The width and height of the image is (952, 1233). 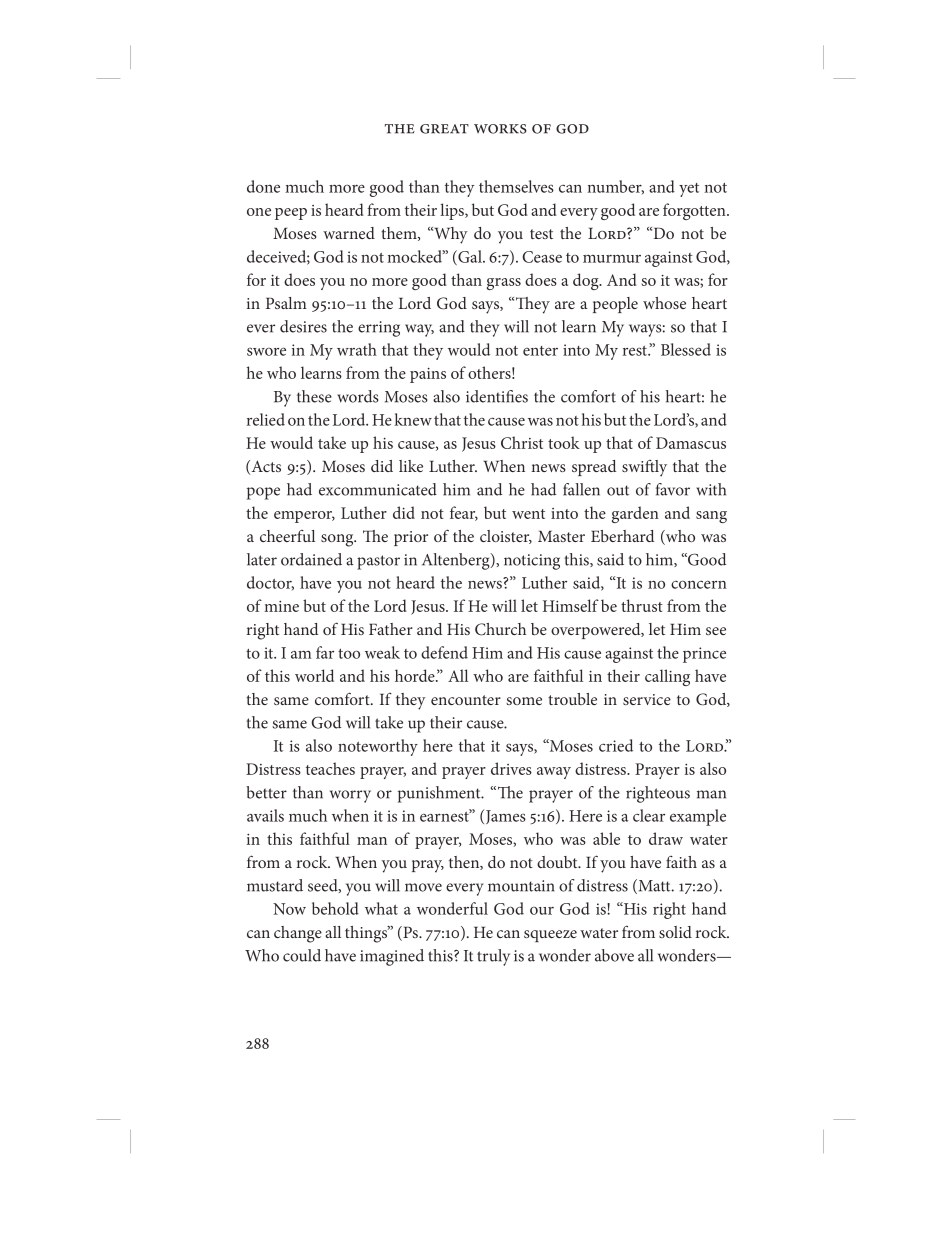 What do you see at coordinates (314, 396) in the image?
I see `these` at bounding box center [314, 396].
